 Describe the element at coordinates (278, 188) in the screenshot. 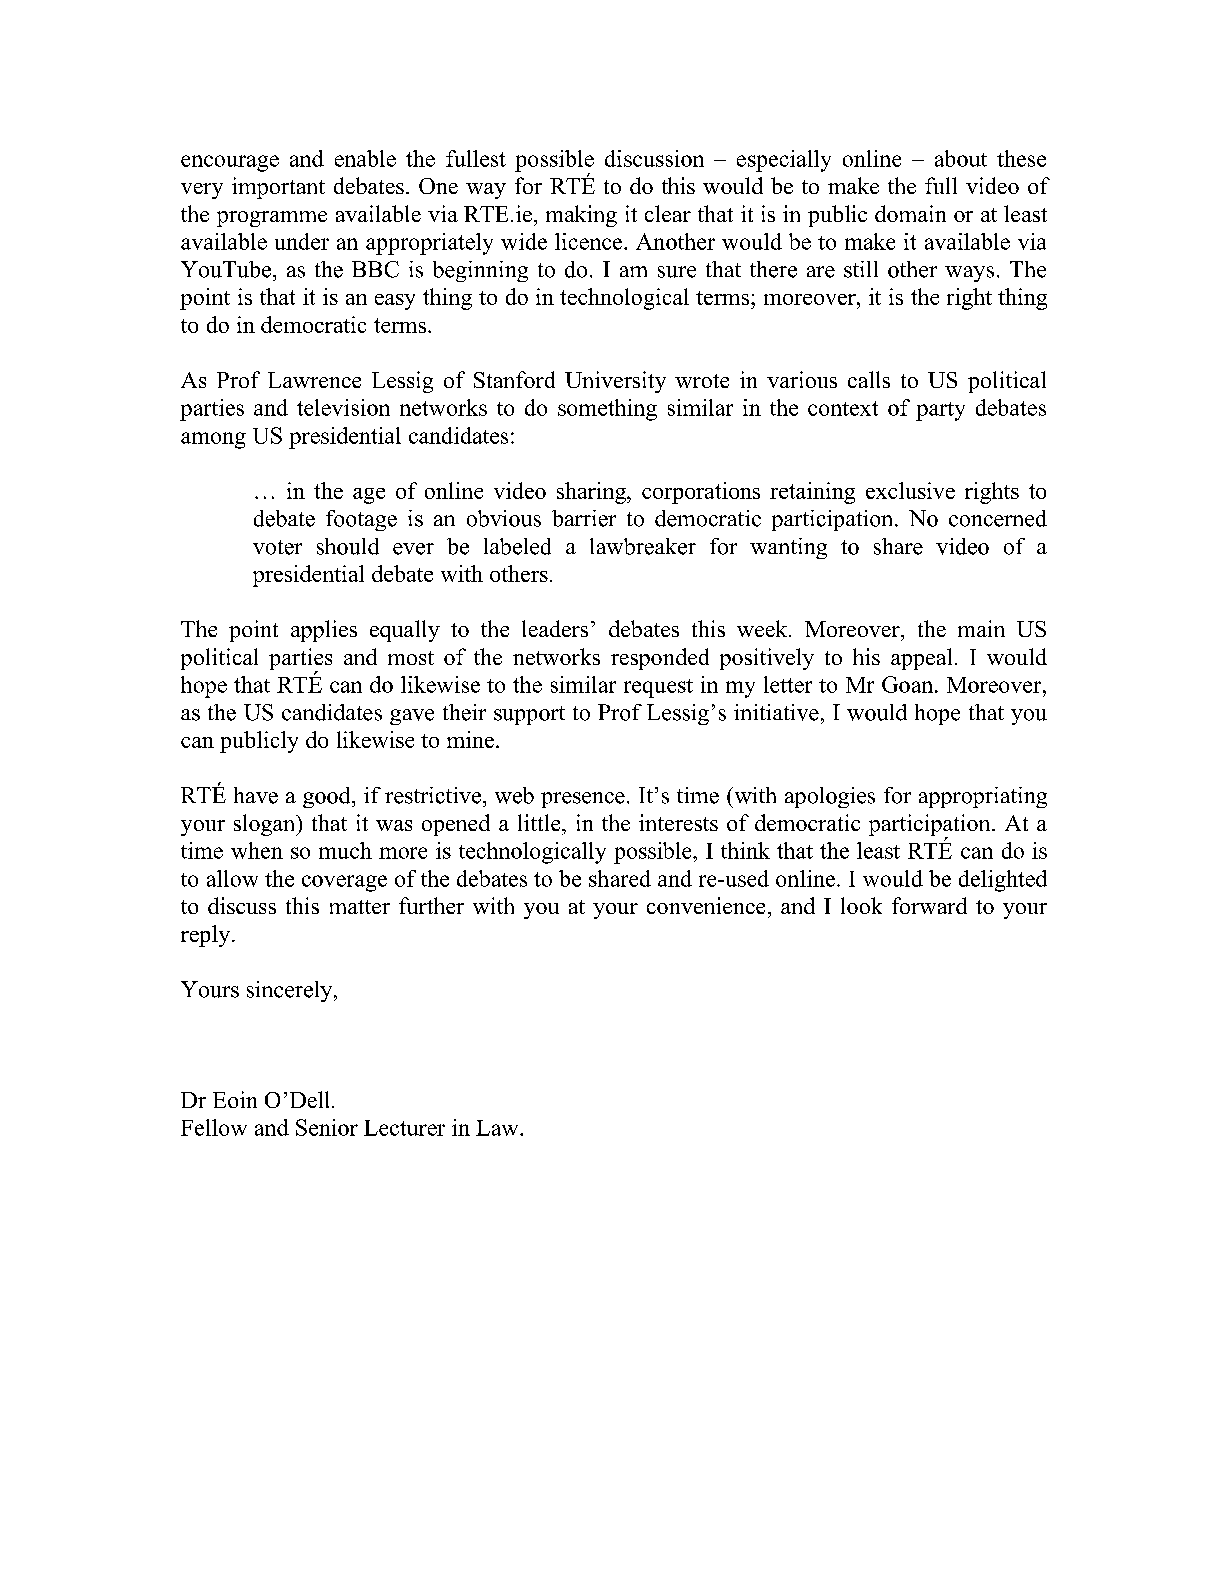

I see `important` at that location.
